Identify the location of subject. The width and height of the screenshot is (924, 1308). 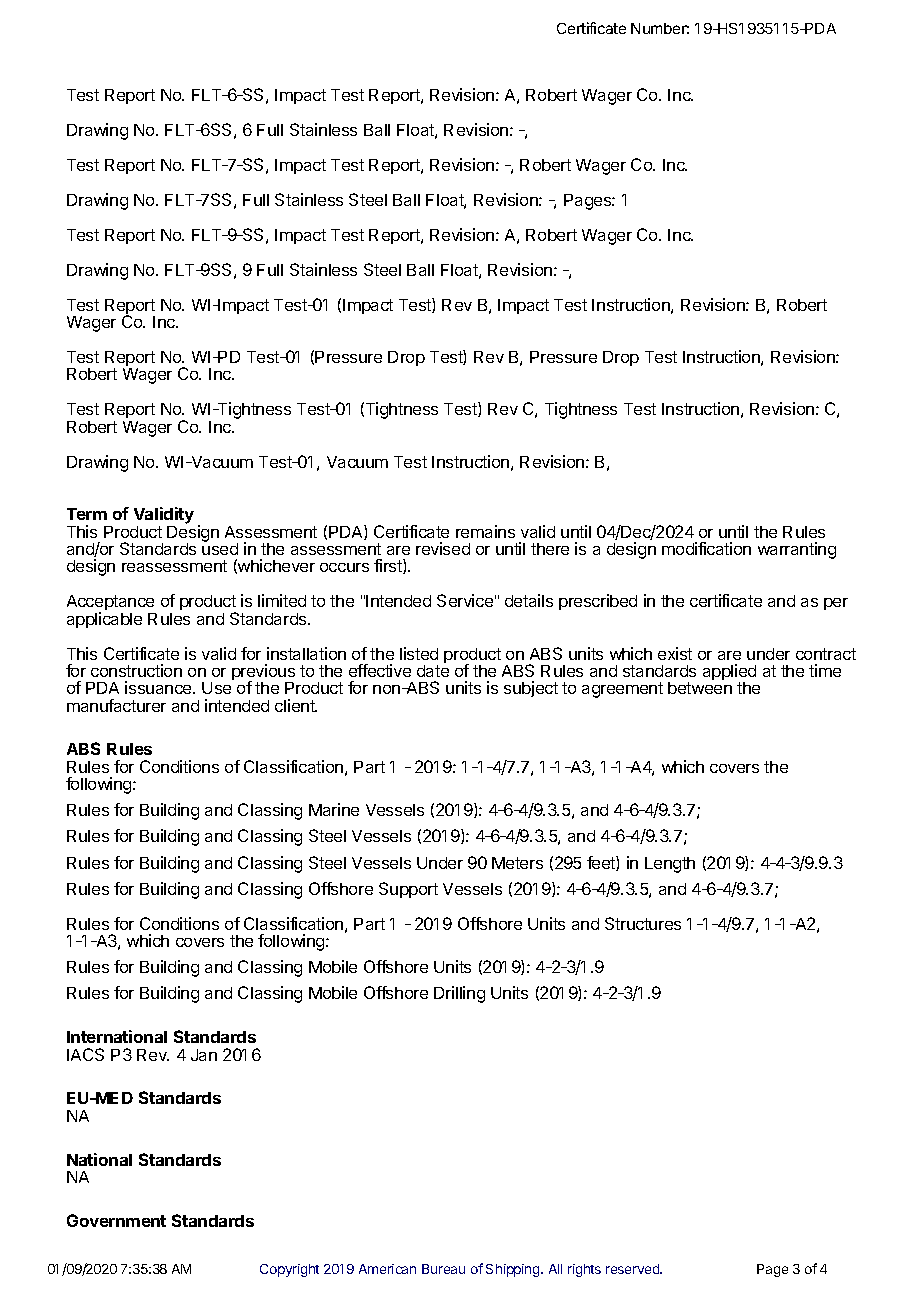
(531, 689).
